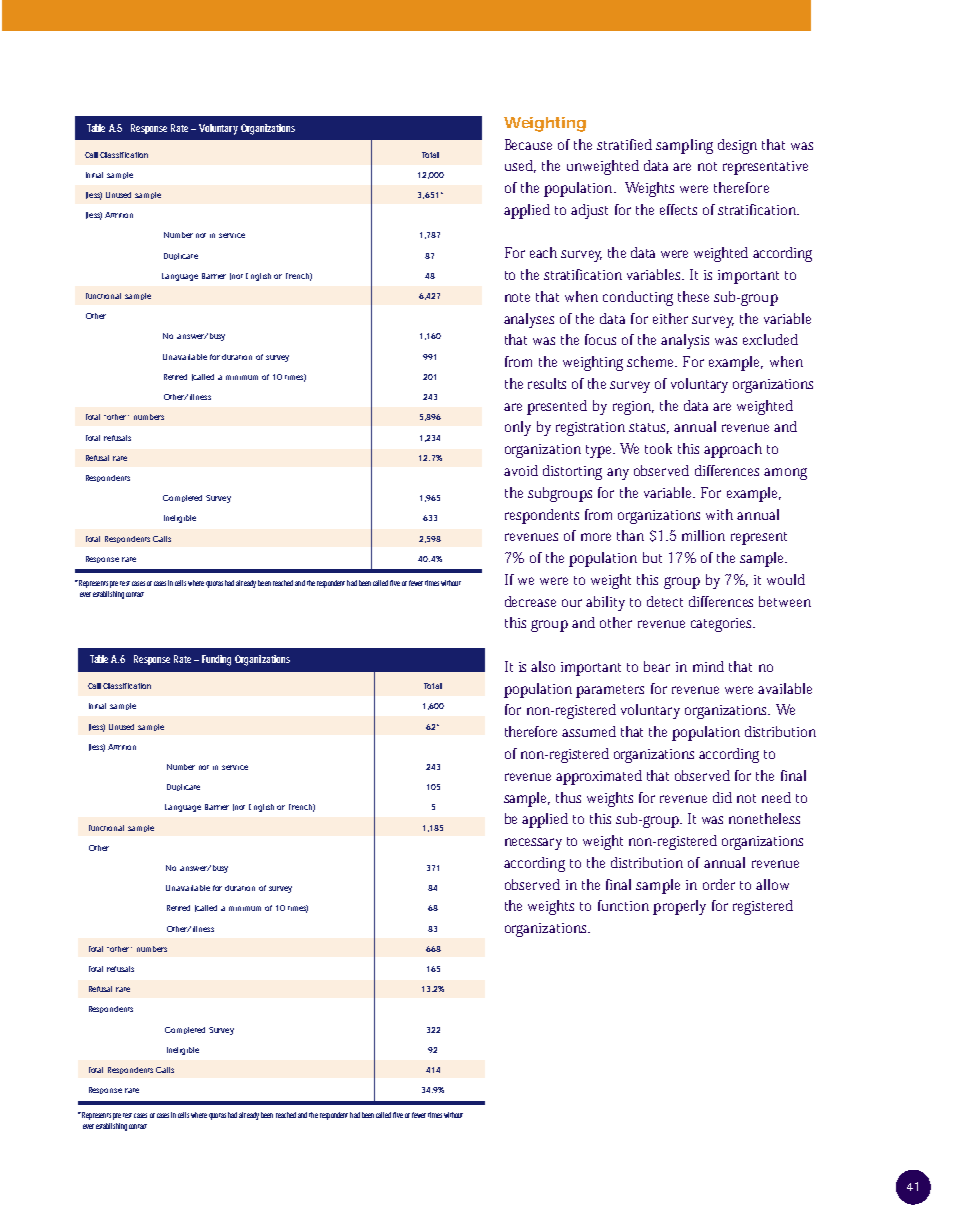  I want to click on decrease, so click(530, 601).
